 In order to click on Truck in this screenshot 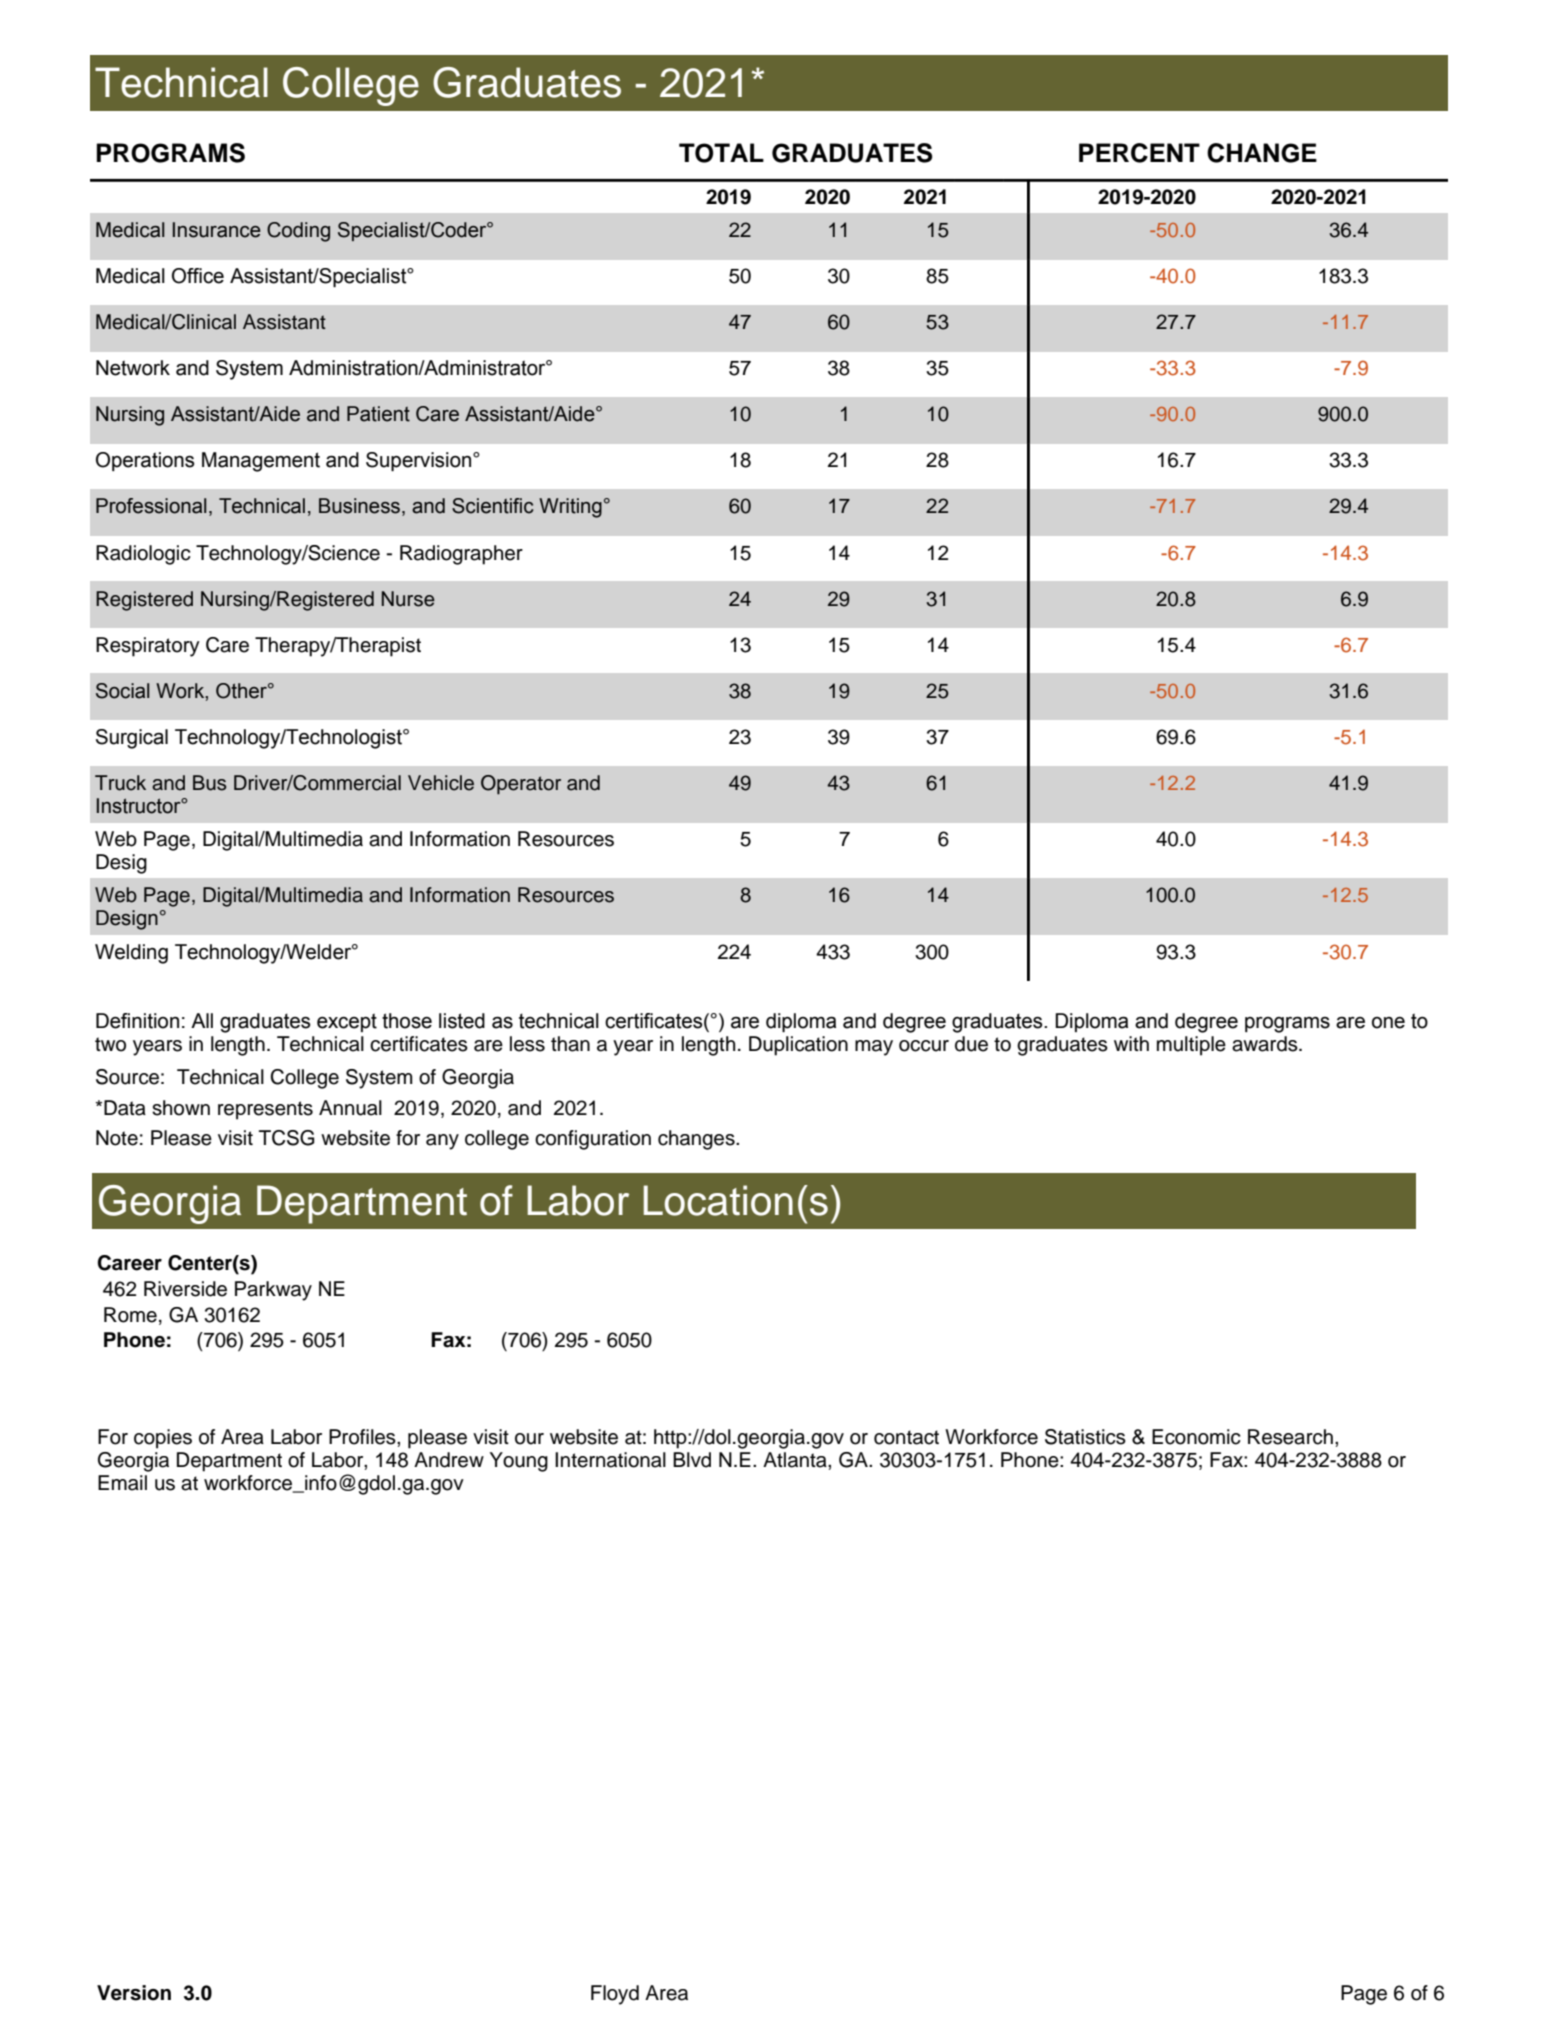, I will do `click(120, 783)`.
